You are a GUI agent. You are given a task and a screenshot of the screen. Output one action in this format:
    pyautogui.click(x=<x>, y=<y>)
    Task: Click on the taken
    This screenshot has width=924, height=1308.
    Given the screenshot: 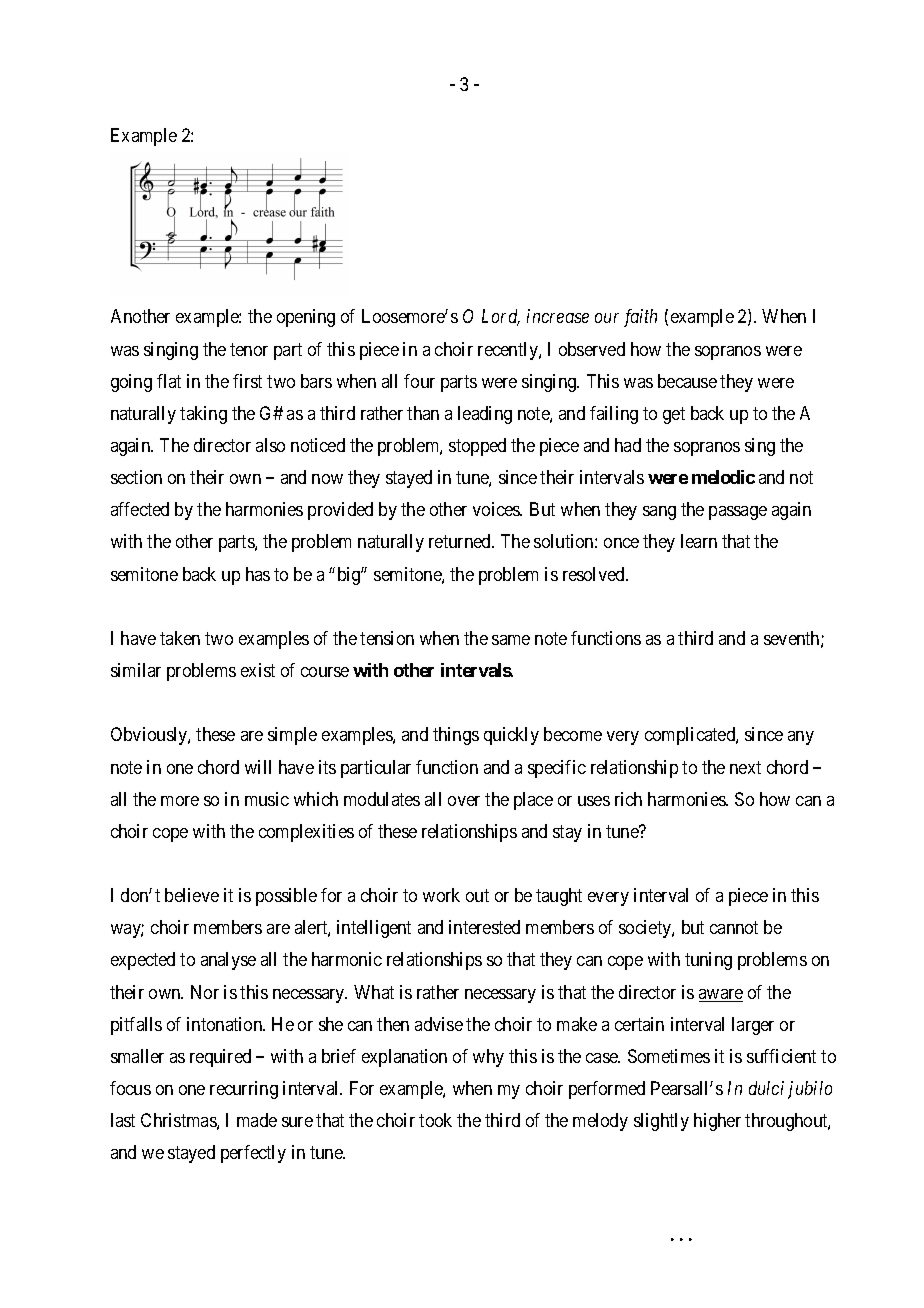 What is the action you would take?
    pyautogui.click(x=180, y=638)
